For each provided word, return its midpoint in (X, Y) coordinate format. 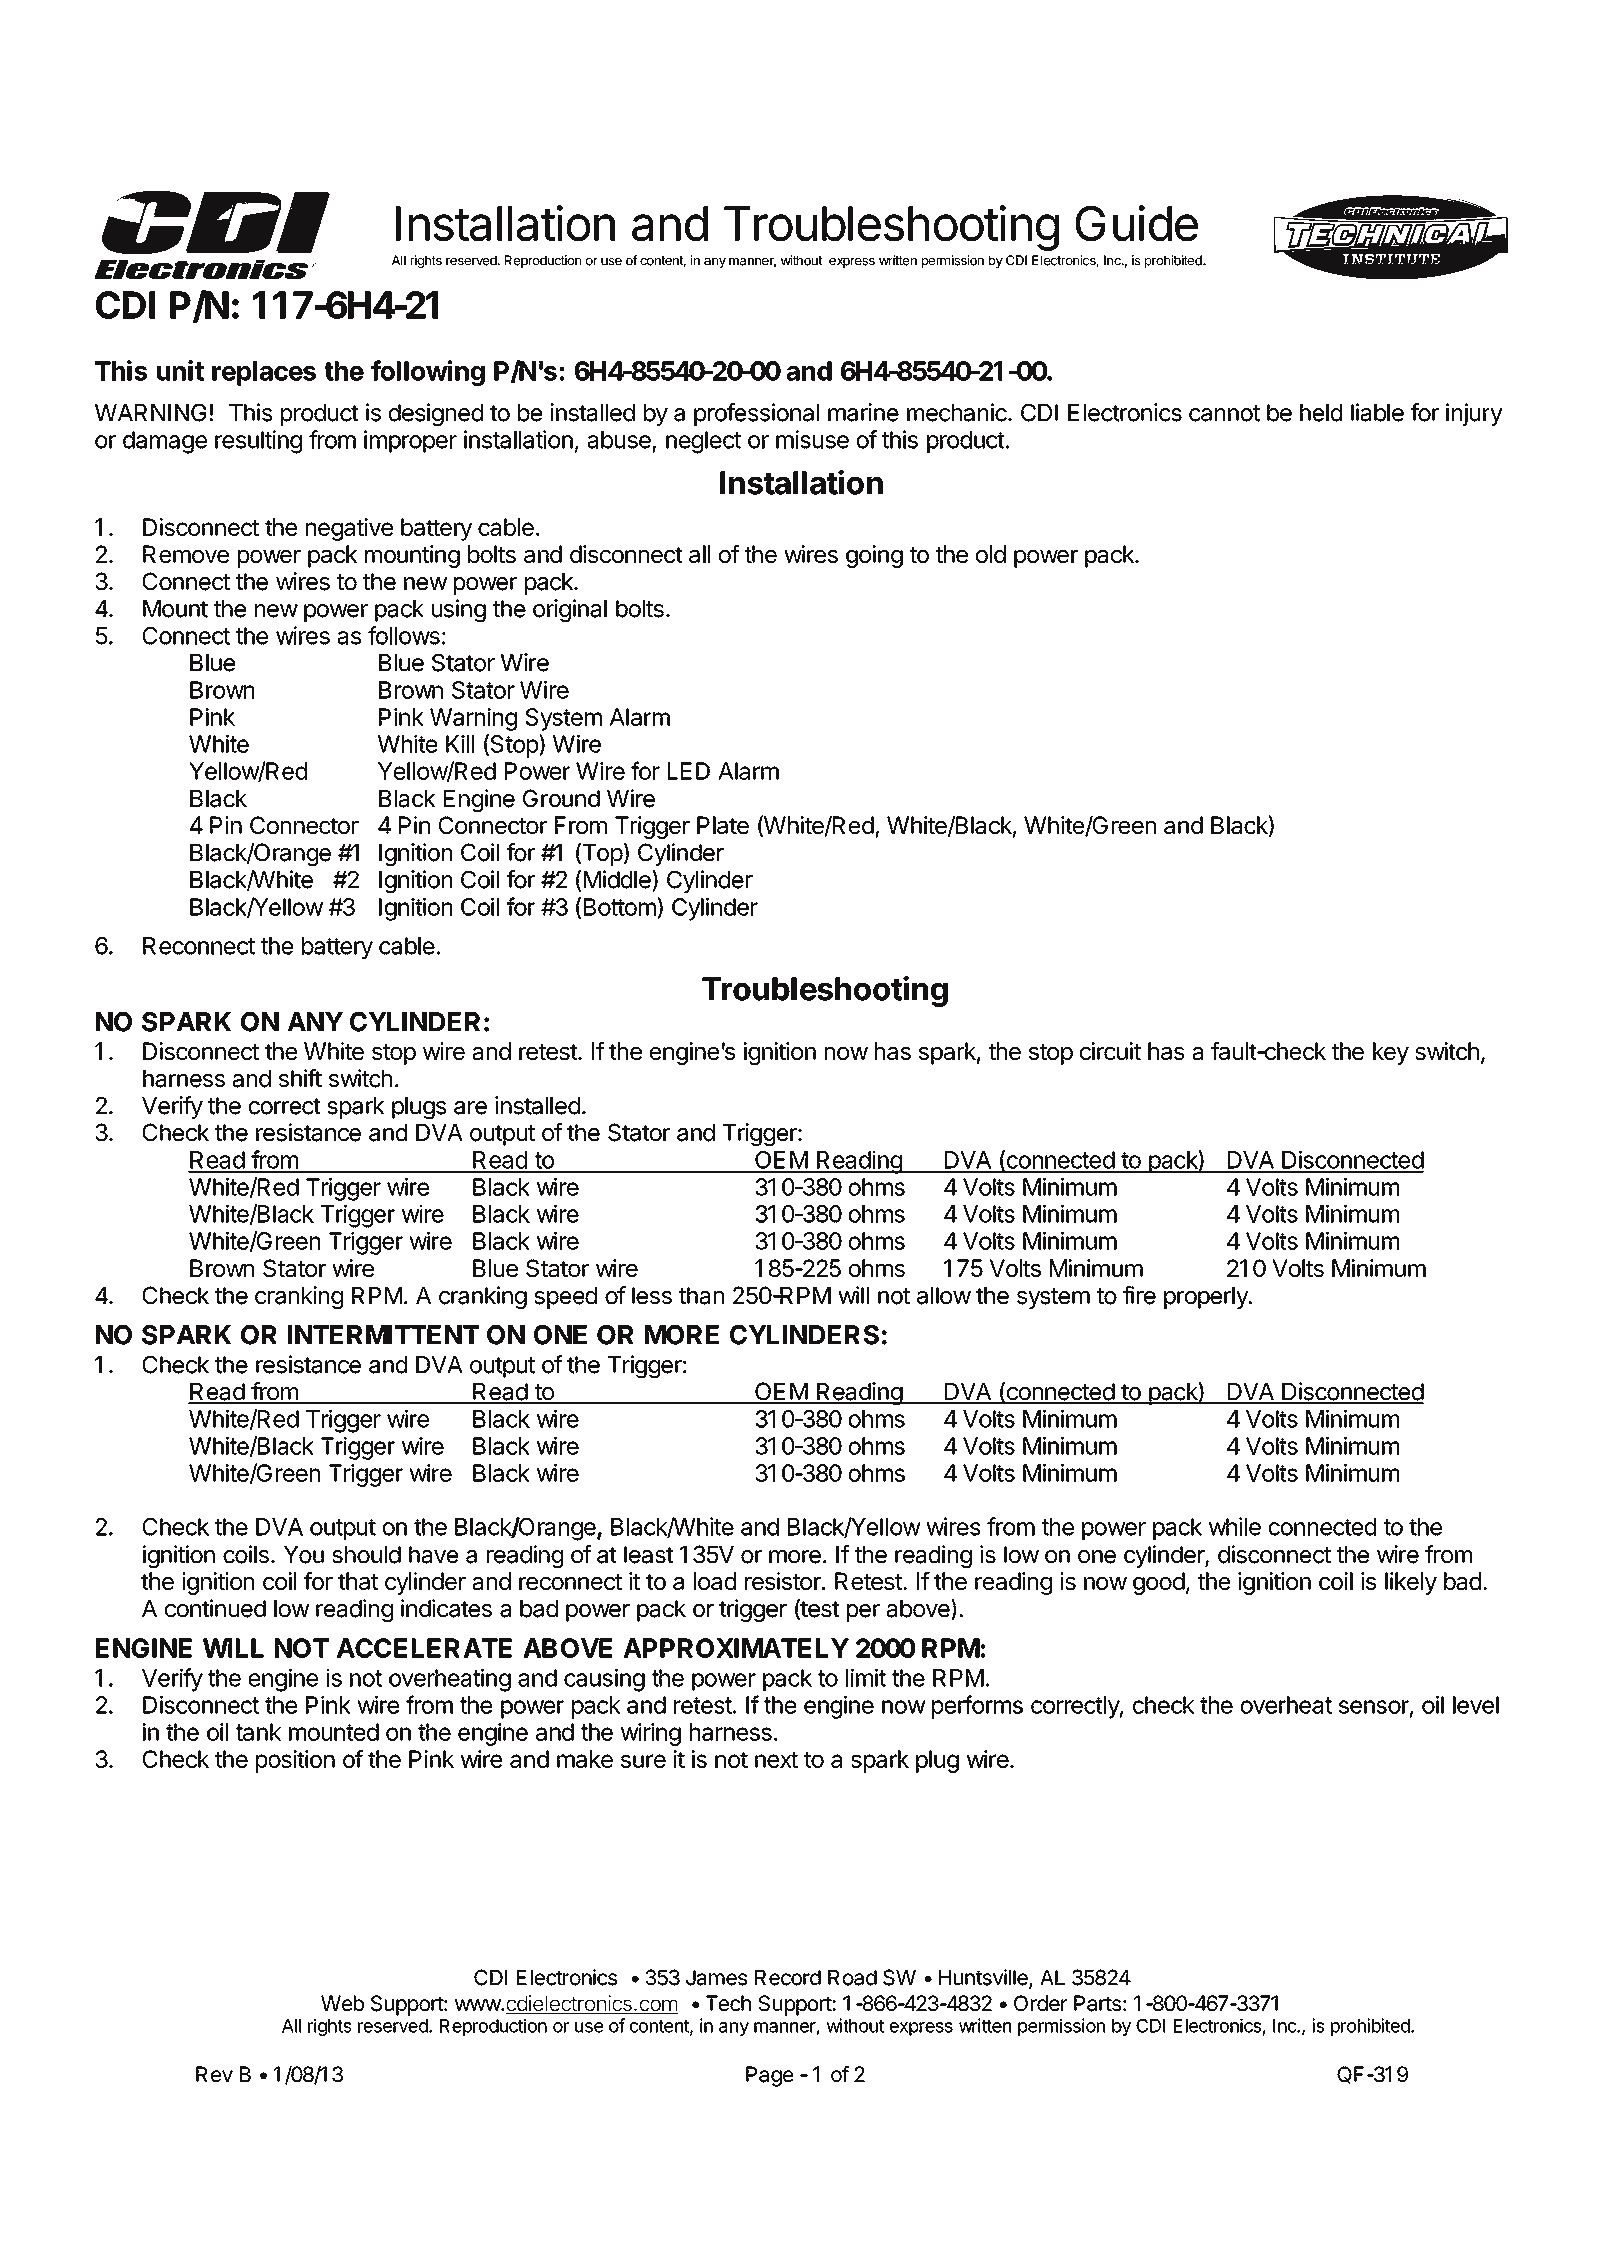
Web (342, 2003)
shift (300, 1078)
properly (1207, 1298)
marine (863, 412)
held (1321, 413)
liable (1377, 412)
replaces (264, 373)
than (701, 1296)
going (874, 556)
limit (866, 1677)
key (1391, 1053)
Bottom (621, 906)
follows (404, 635)
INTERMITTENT (383, 1334)
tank (258, 1732)
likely (1411, 1583)
